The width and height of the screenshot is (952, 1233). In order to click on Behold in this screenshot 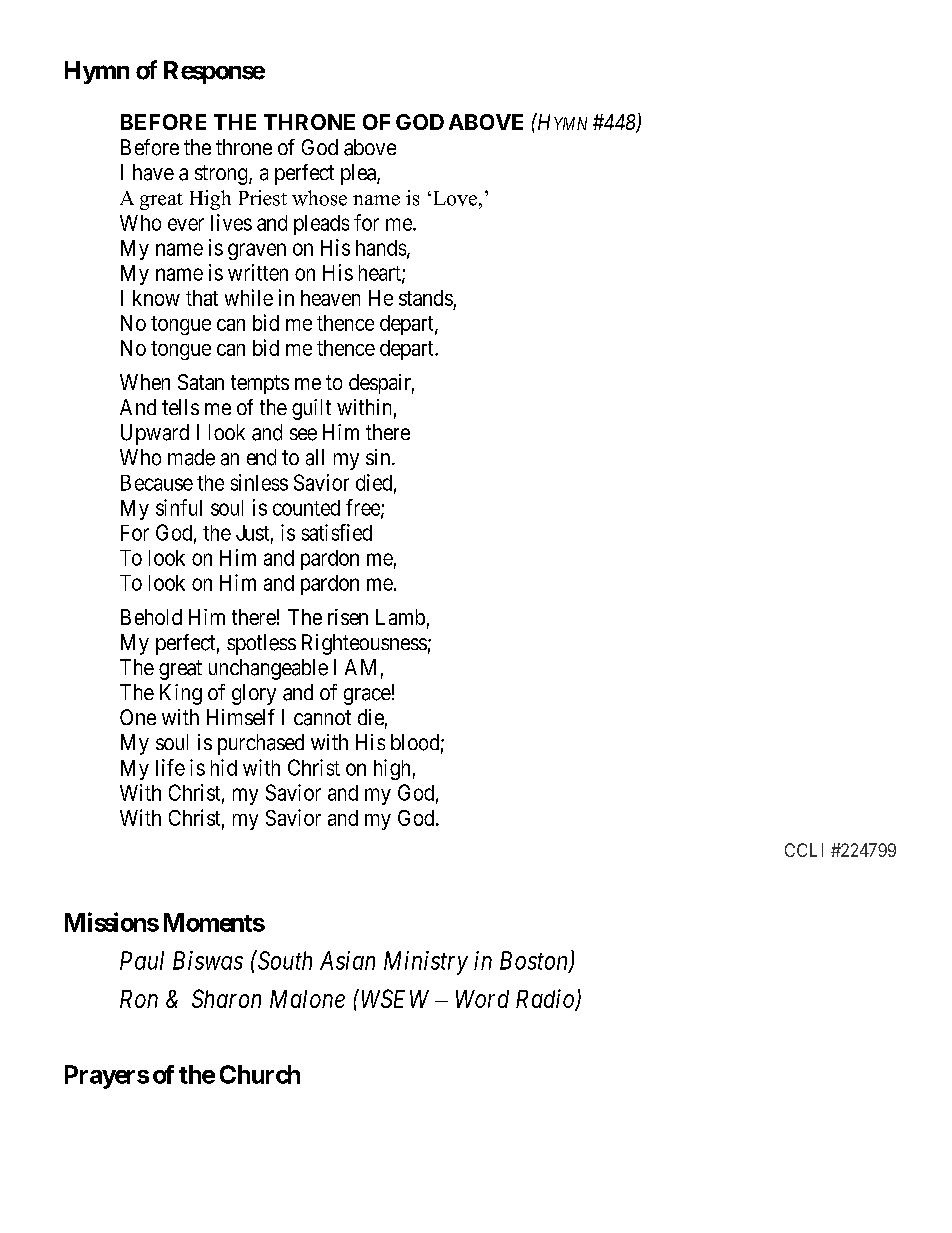, I will do `click(151, 617)`.
